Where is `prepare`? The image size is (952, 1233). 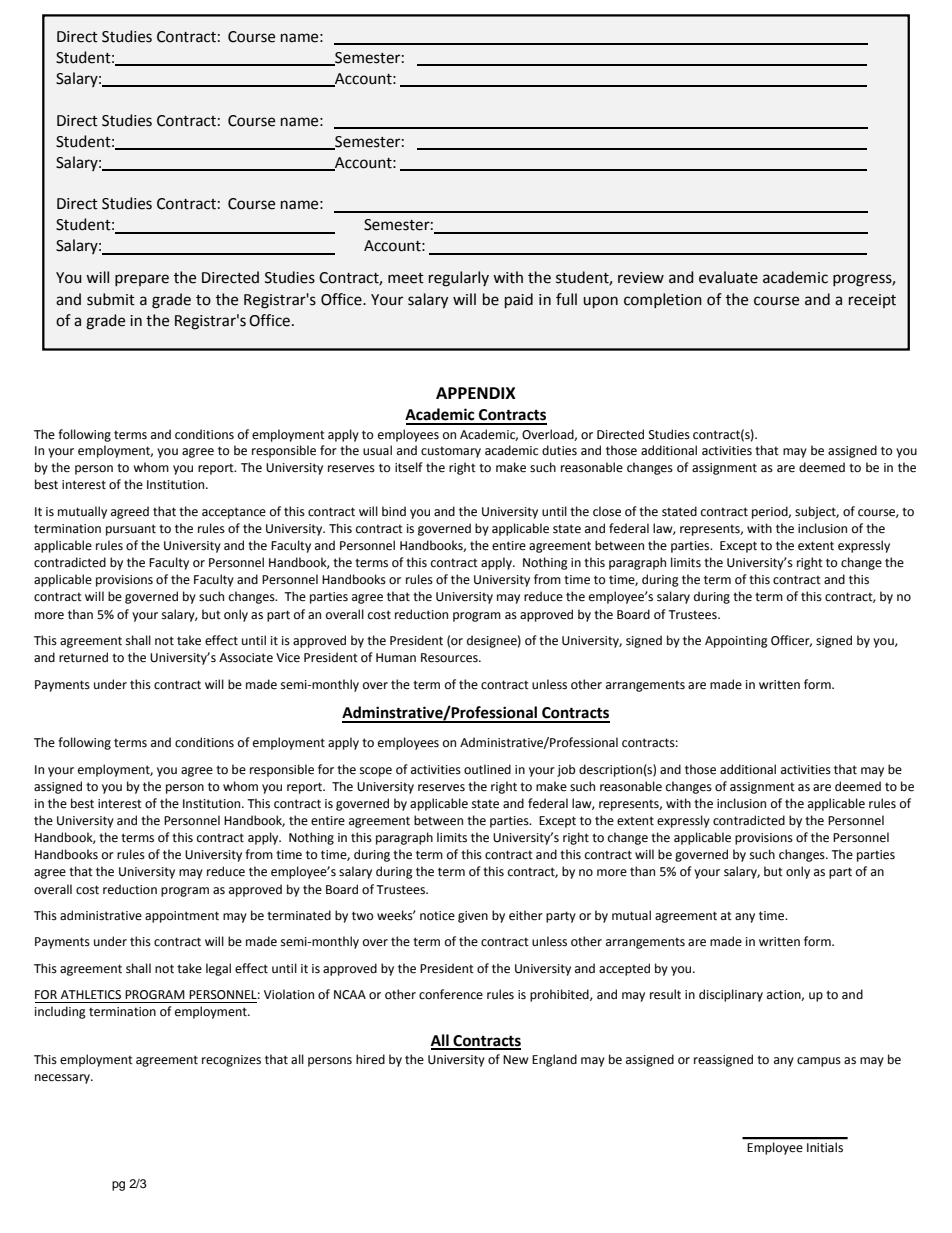
prepare is located at coordinates (142, 280).
